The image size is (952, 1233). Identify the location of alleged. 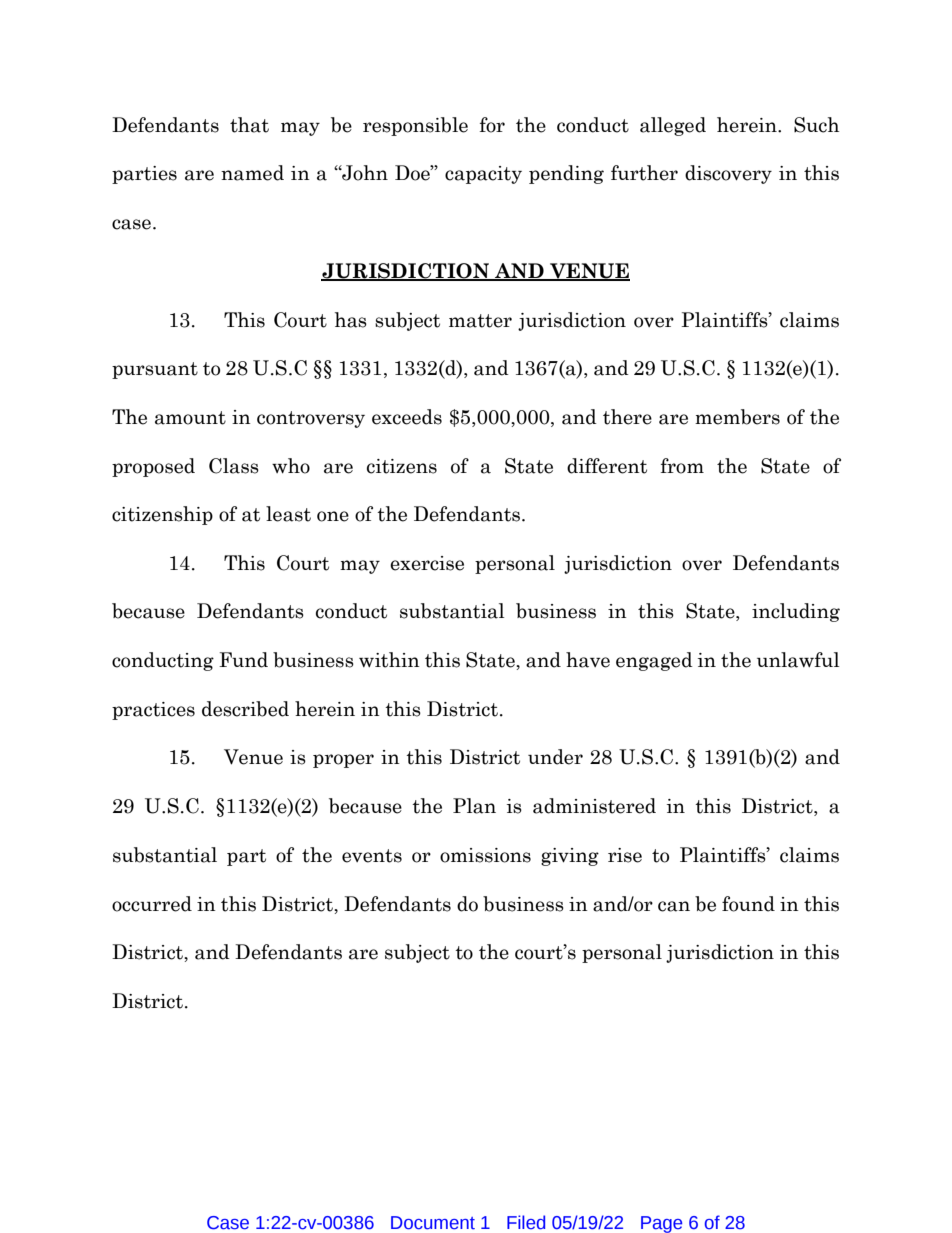
(673, 126).
